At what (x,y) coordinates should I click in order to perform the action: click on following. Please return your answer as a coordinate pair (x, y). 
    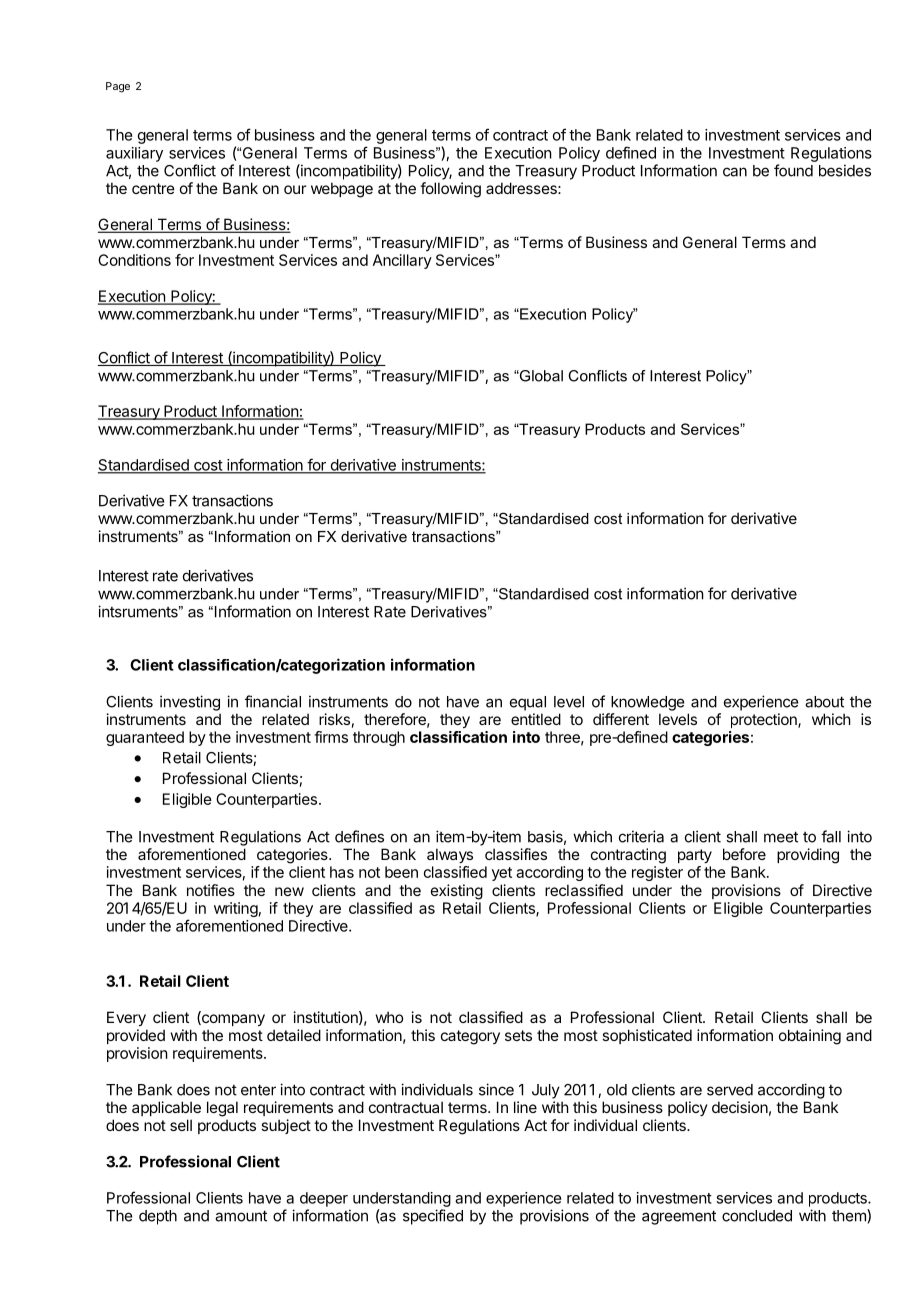
    Looking at the image, I should click on (450, 190).
